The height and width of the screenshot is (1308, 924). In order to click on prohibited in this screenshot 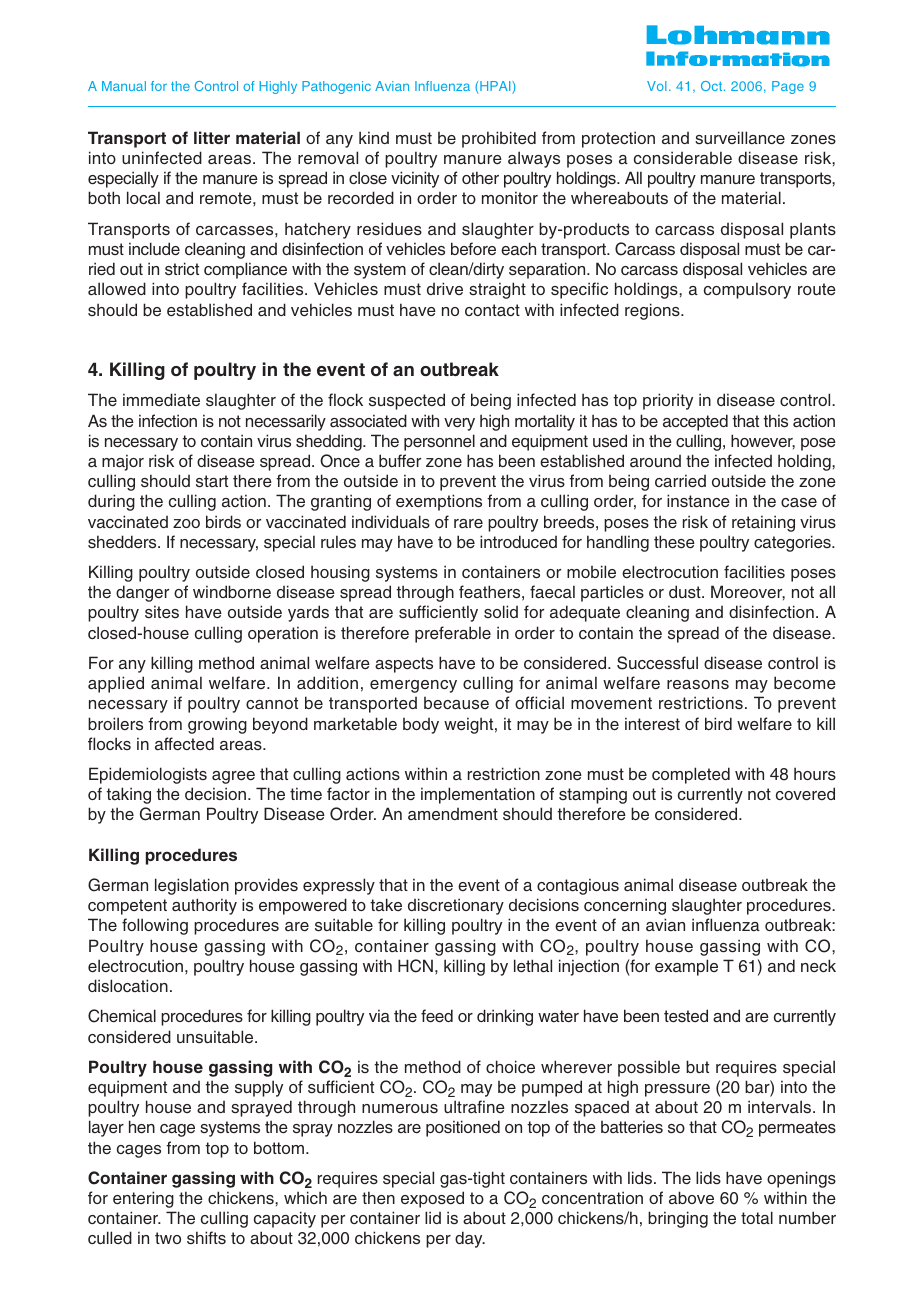, I will do `click(499, 139)`.
